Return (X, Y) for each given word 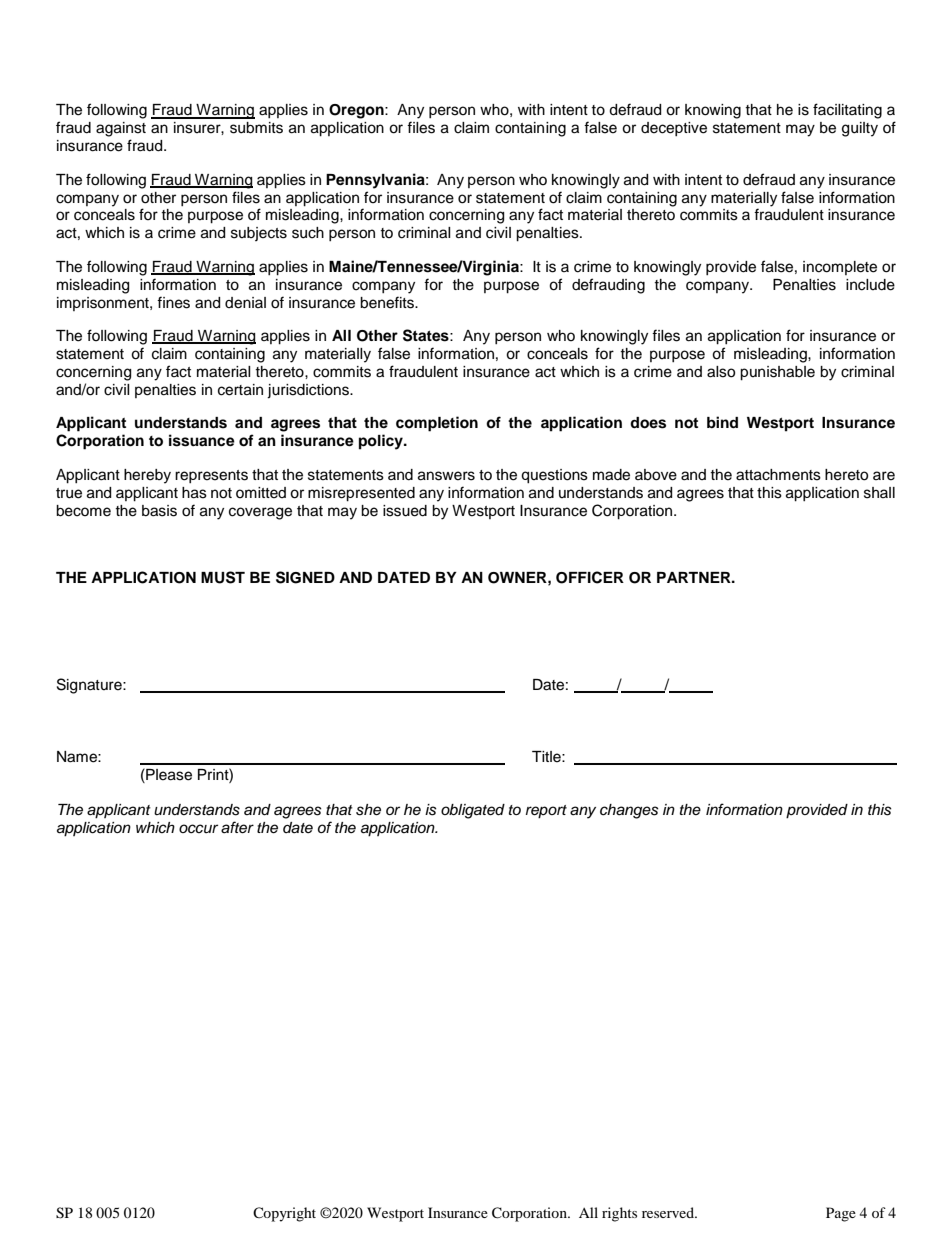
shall (879, 493)
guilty (860, 129)
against (121, 129)
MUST (223, 577)
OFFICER (590, 577)
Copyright (284, 1214)
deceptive (674, 129)
